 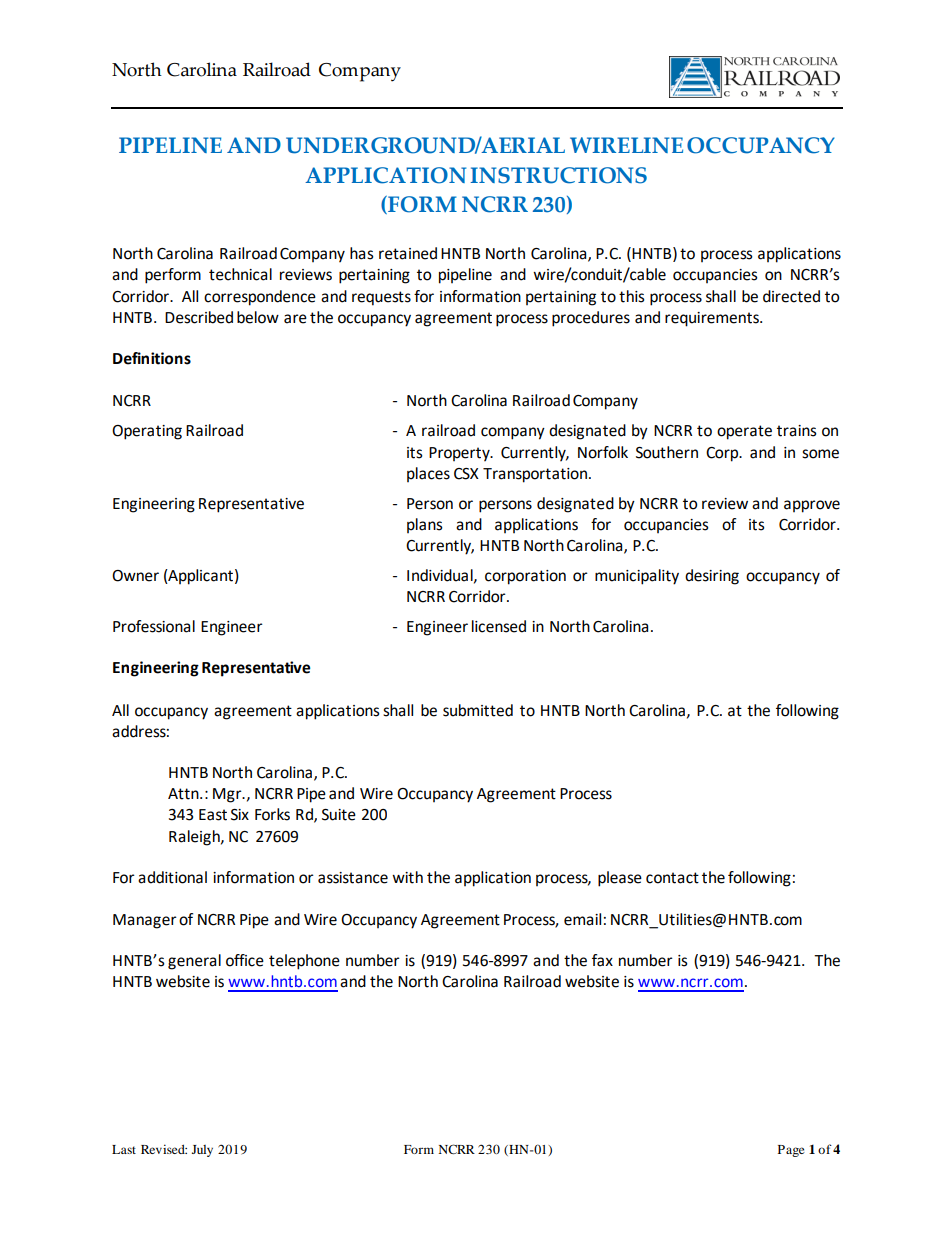 I want to click on directed, so click(x=791, y=296).
